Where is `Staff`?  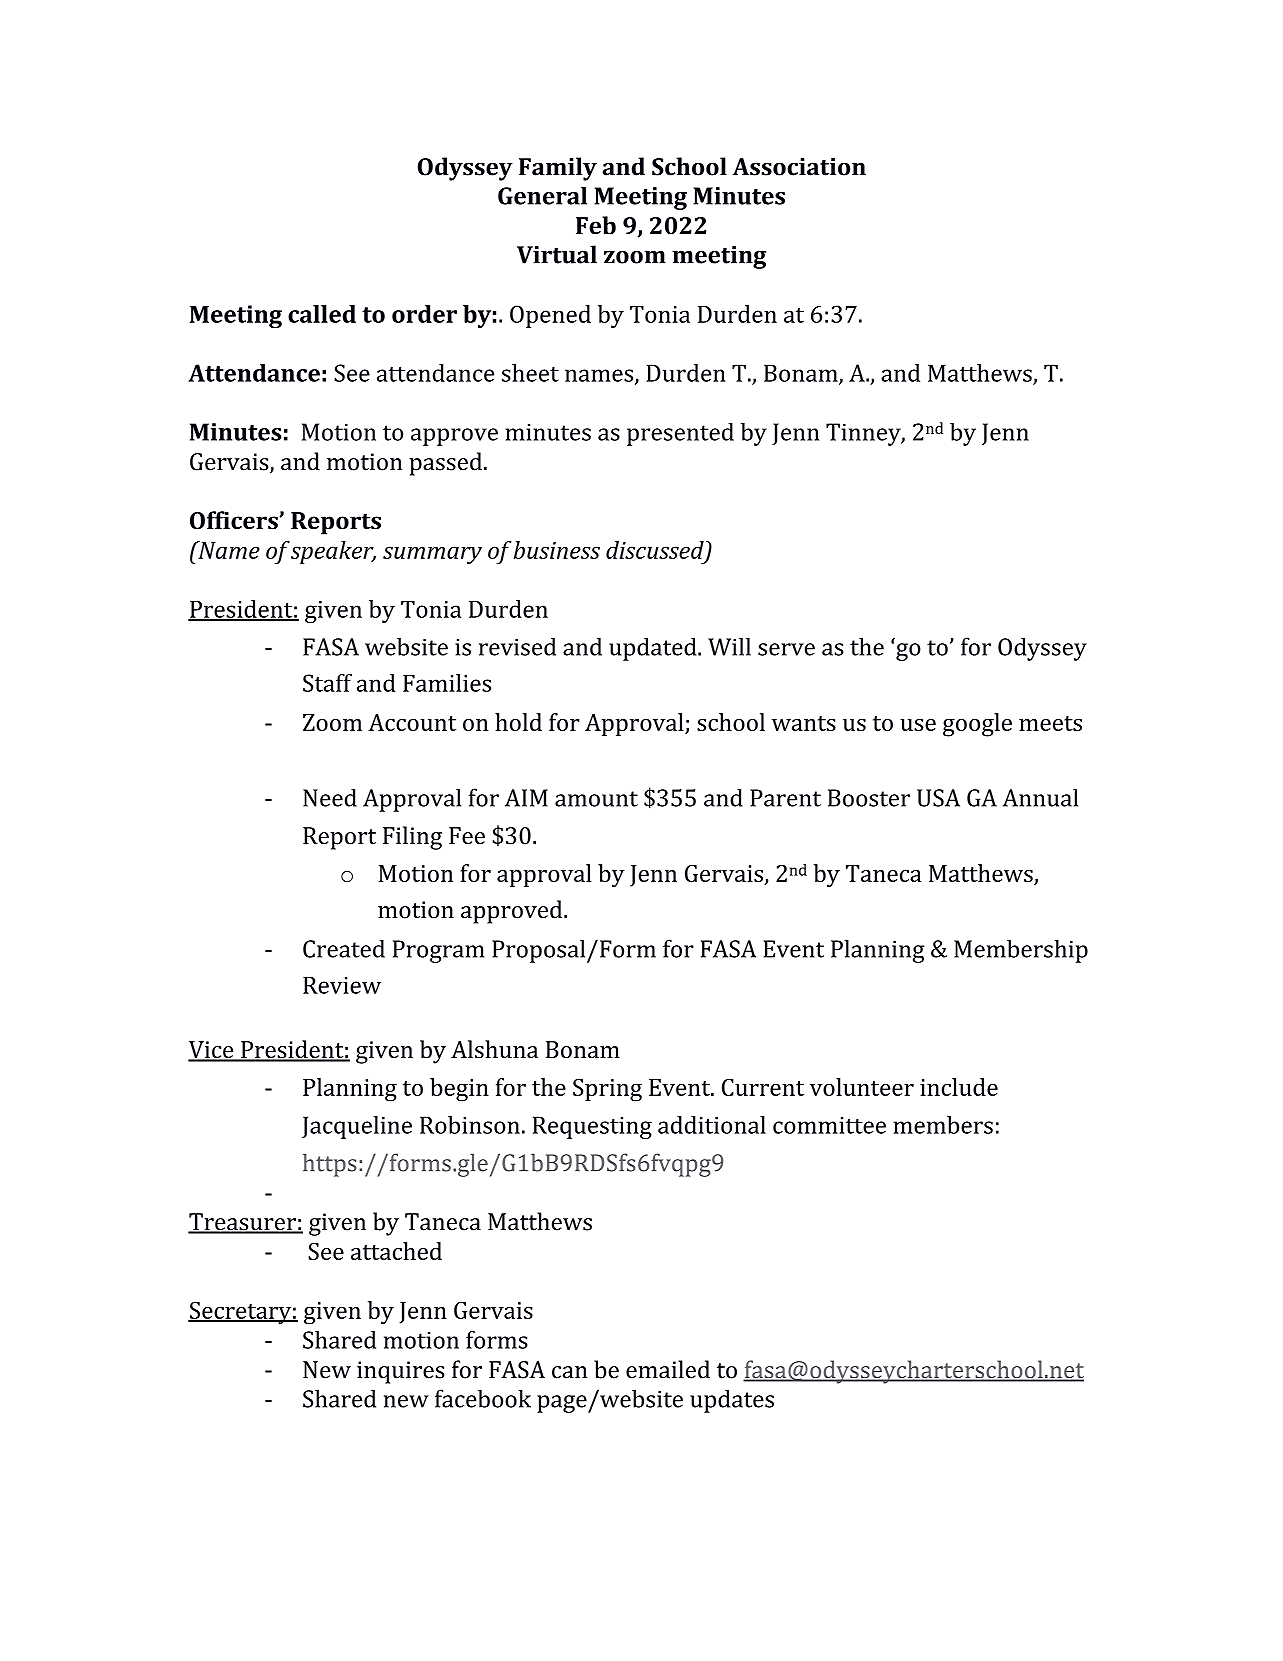 Staff is located at coordinates (327, 683).
